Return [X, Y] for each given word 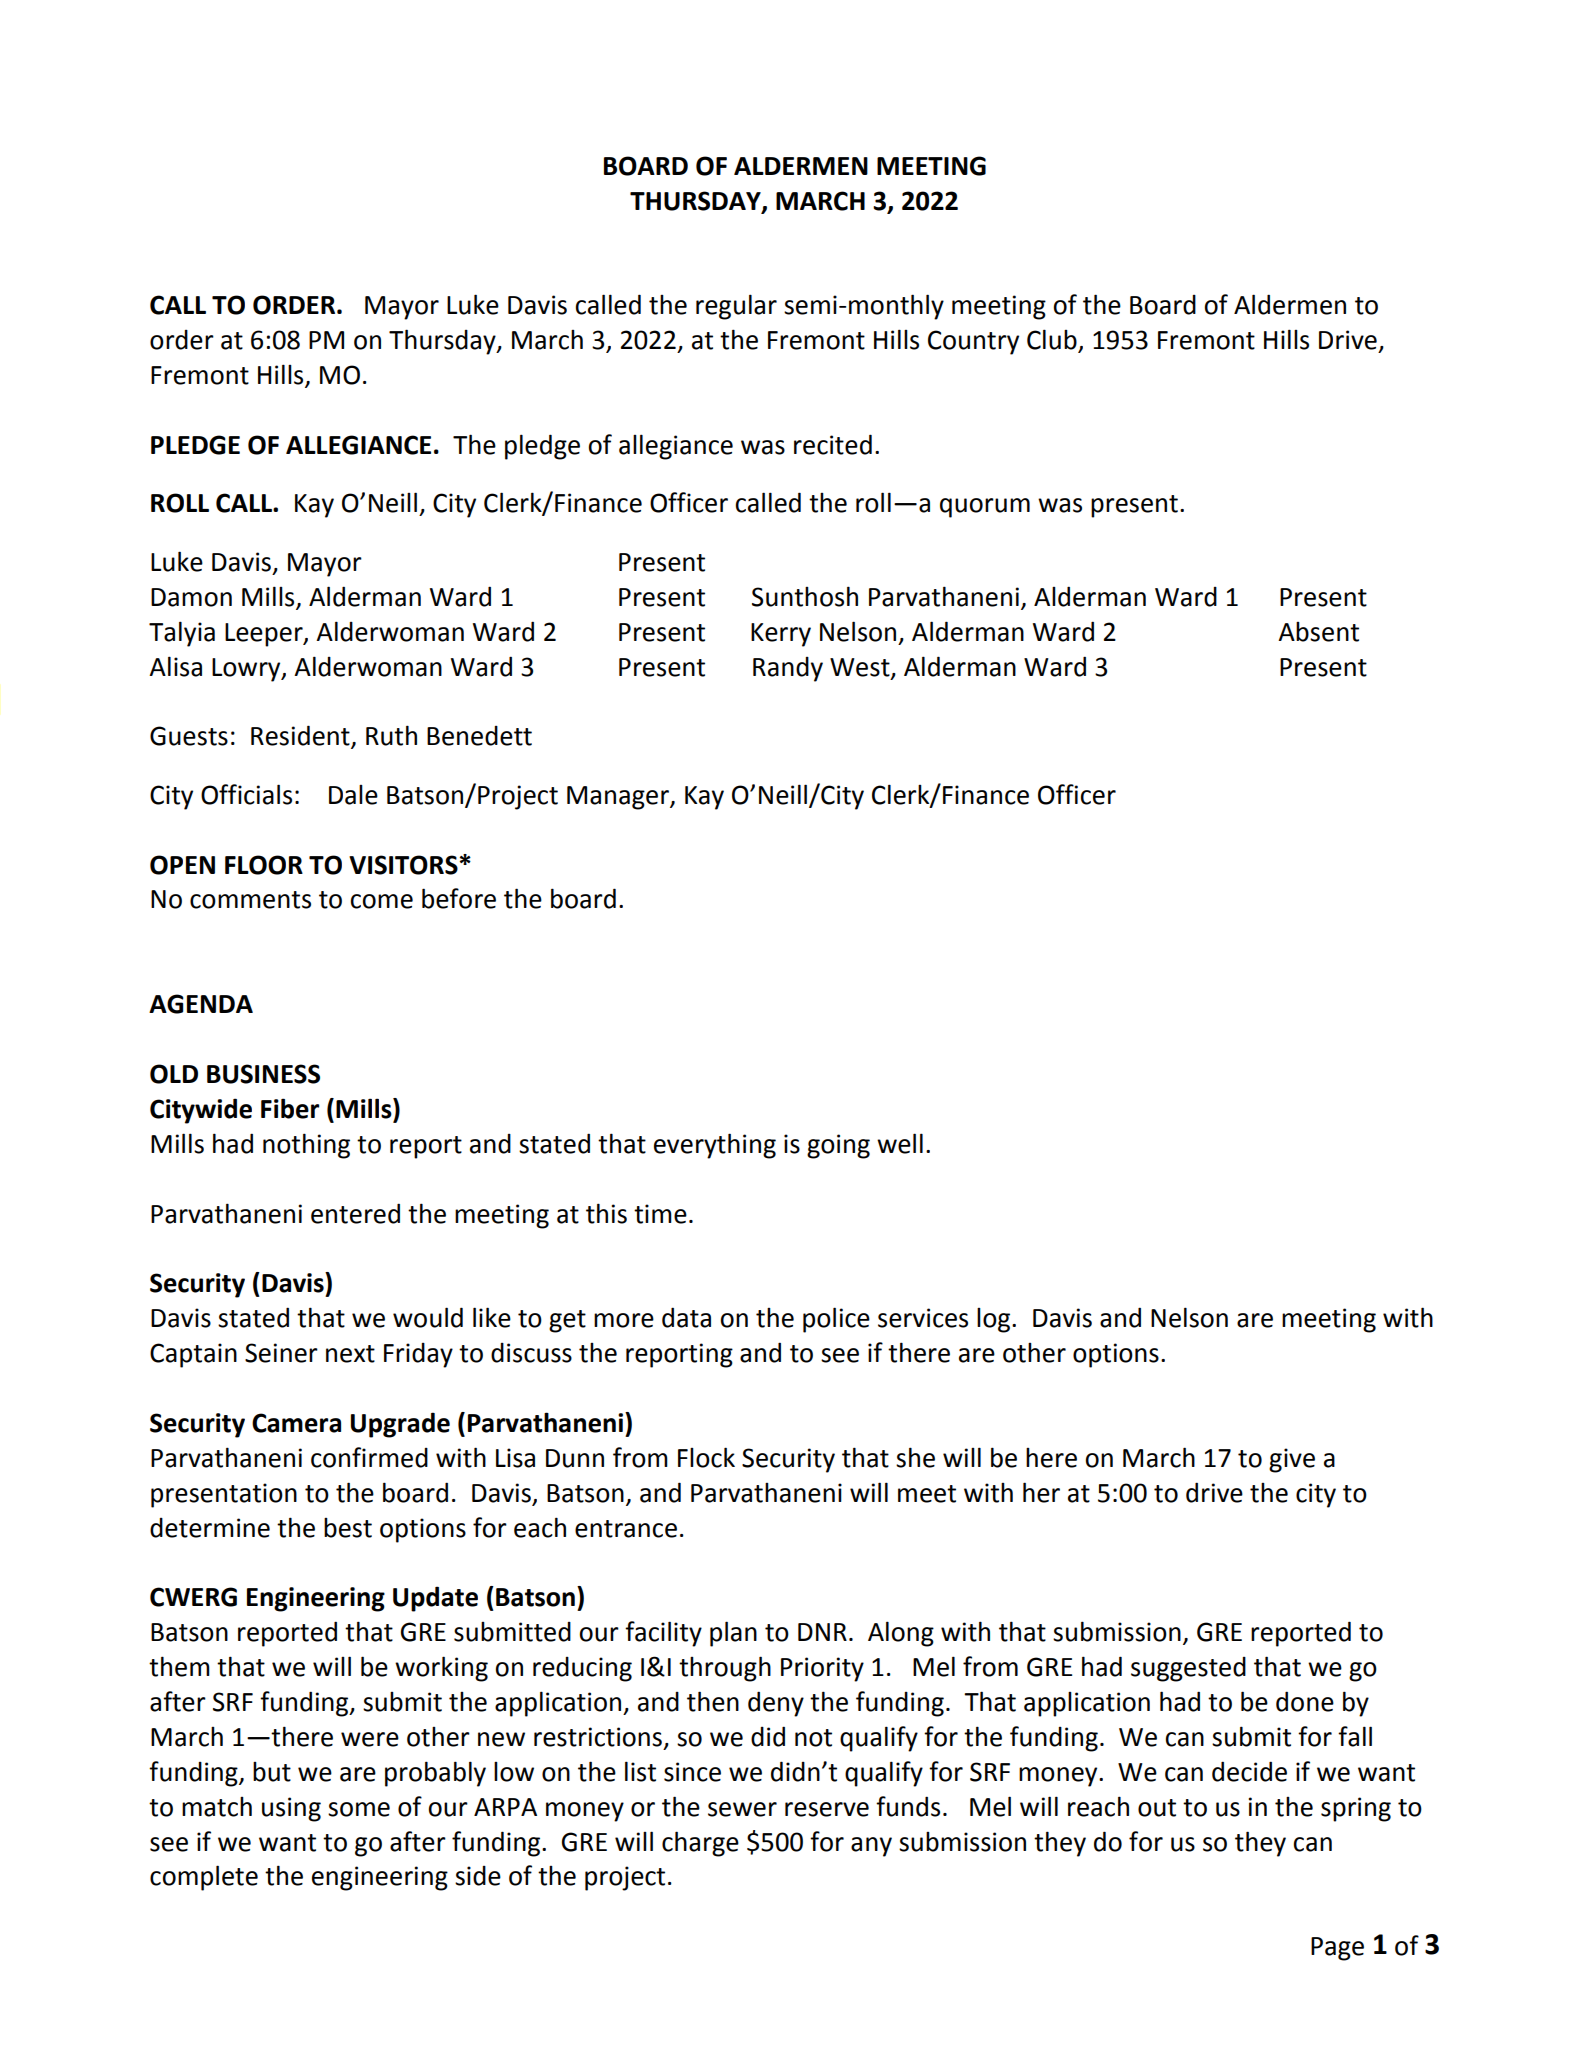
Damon [191, 597]
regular [736, 307]
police [836, 1320]
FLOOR [264, 865]
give [1292, 1460]
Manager [619, 798]
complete [204, 1878]
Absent [1318, 632]
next [350, 1354]
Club [1053, 340]
